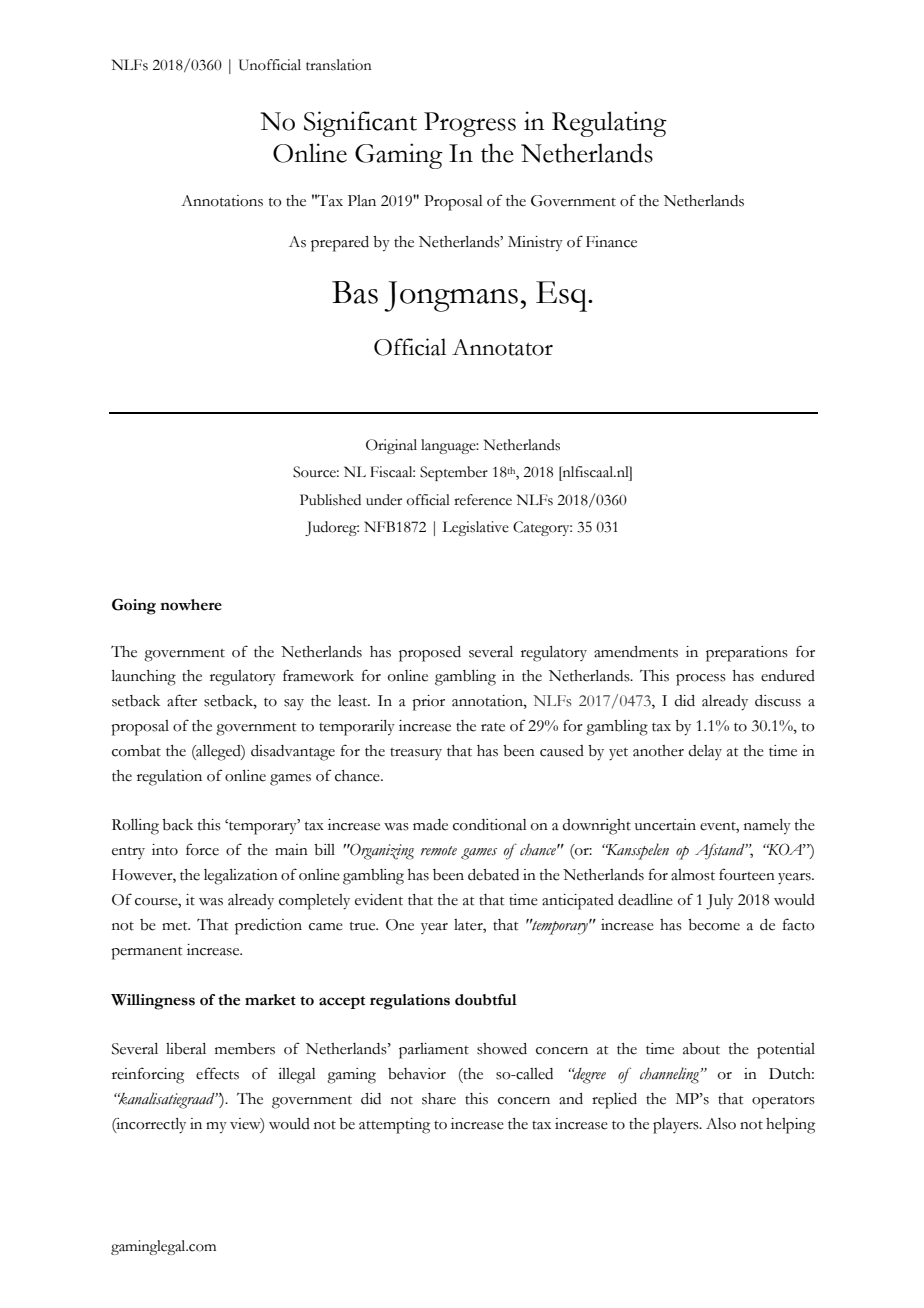  I want to click on Regulating, so click(609, 124).
